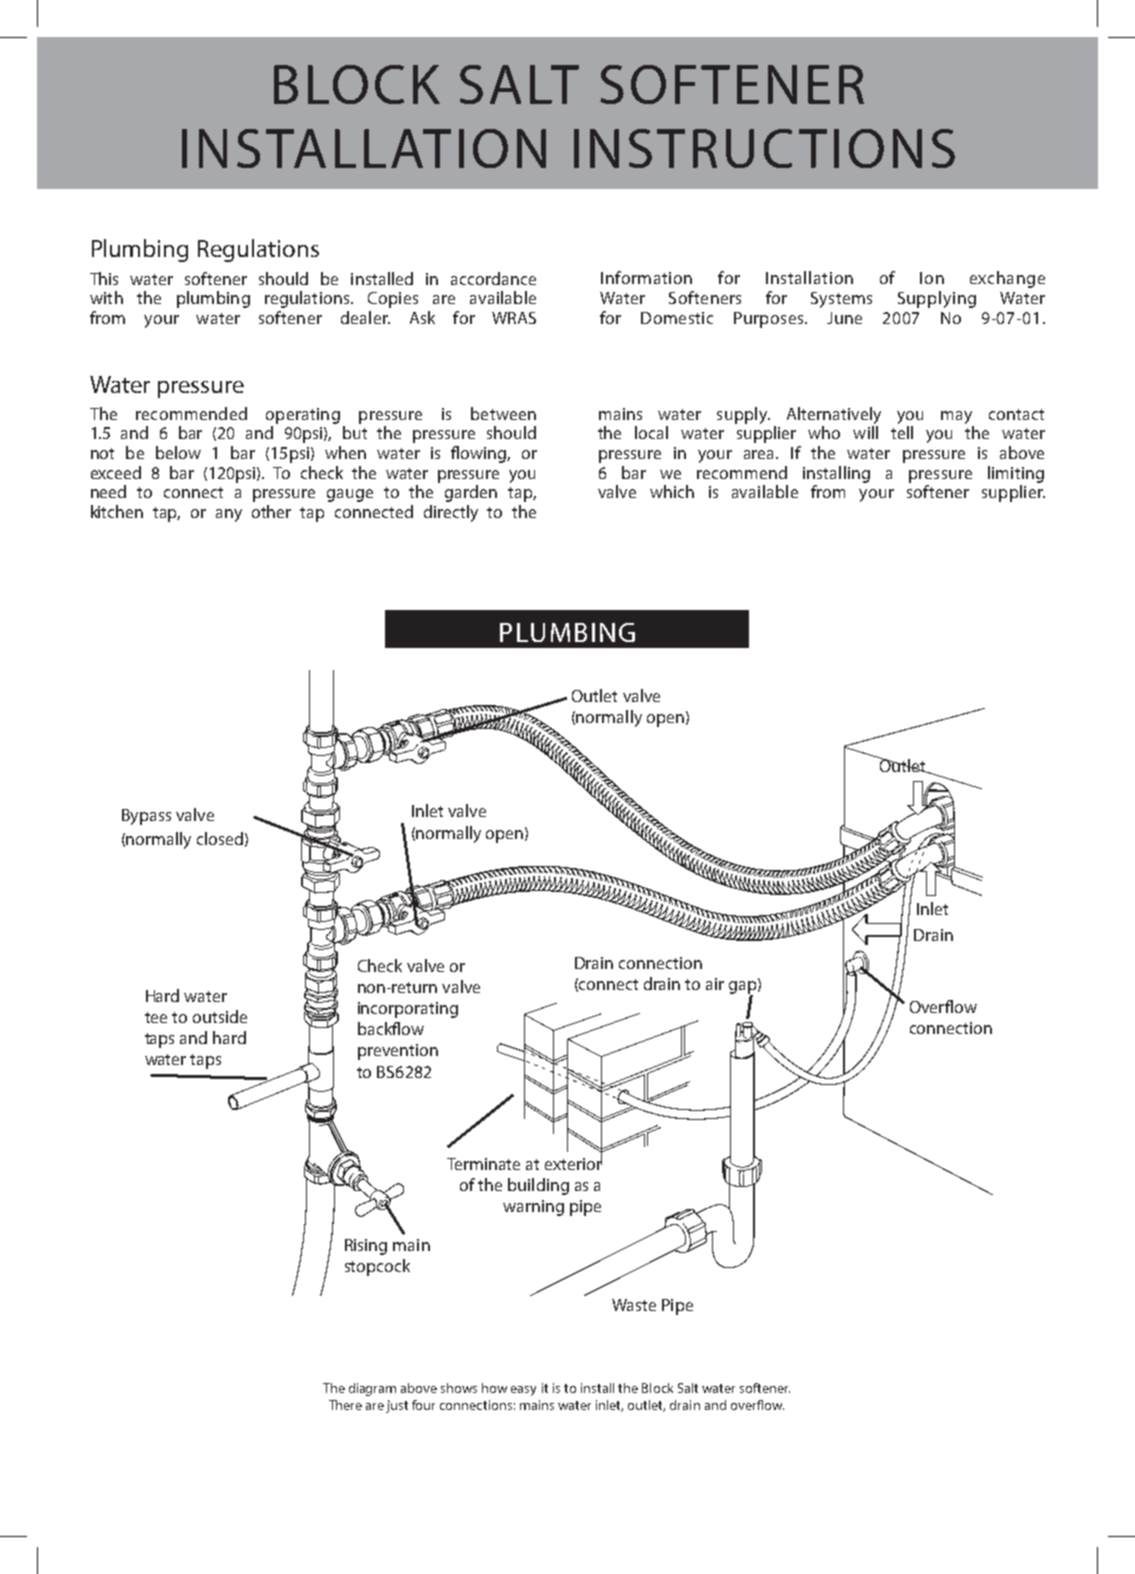 The width and height of the document is (1135, 1574). I want to click on This, so click(104, 278).
